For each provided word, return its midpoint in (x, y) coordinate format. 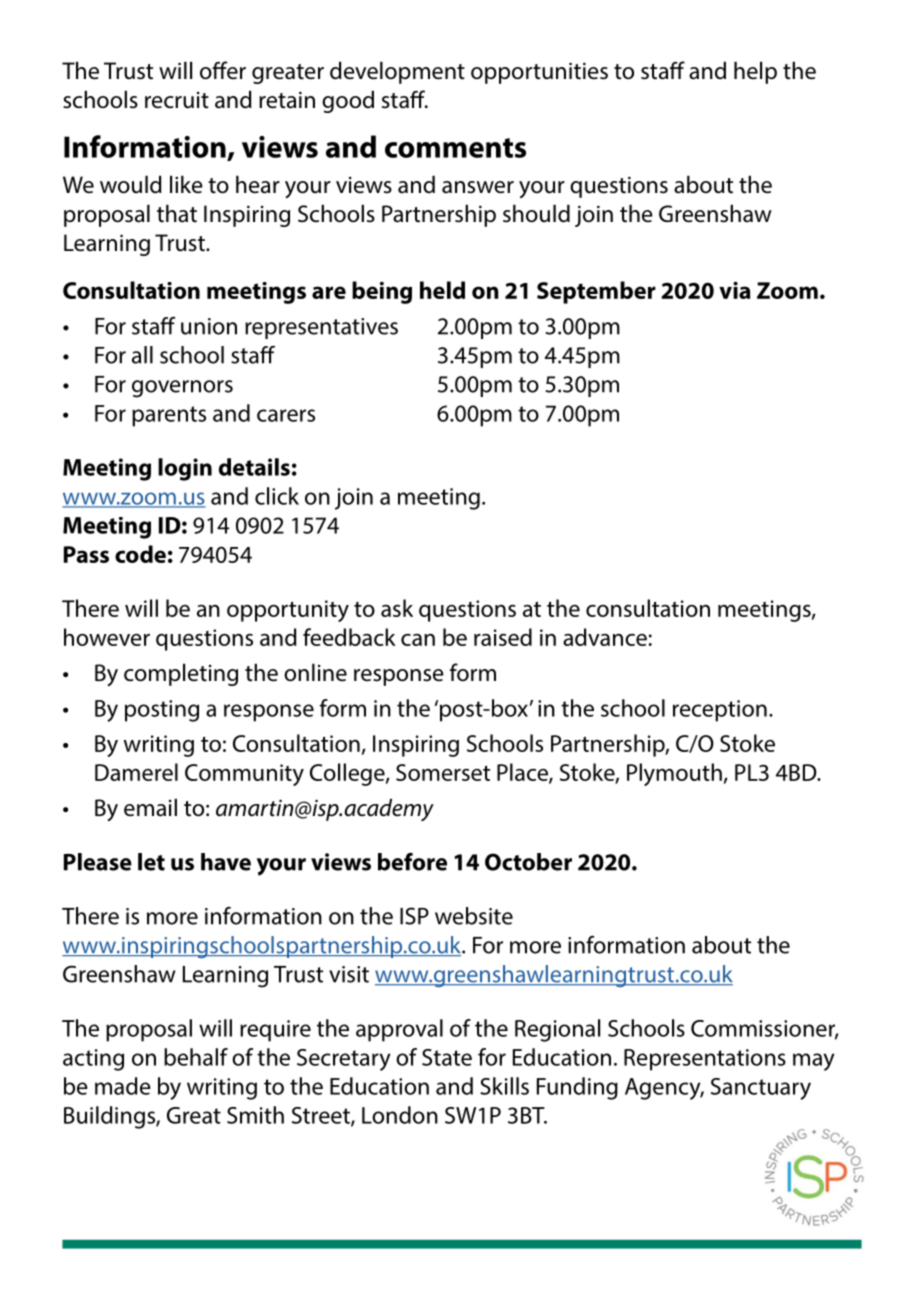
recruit (177, 100)
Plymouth (674, 774)
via (734, 290)
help (755, 72)
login (185, 469)
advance (605, 637)
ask (397, 608)
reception (720, 711)
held (442, 290)
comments (455, 148)
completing (181, 674)
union (209, 326)
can (418, 639)
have (226, 862)
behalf (196, 1057)
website (474, 916)
